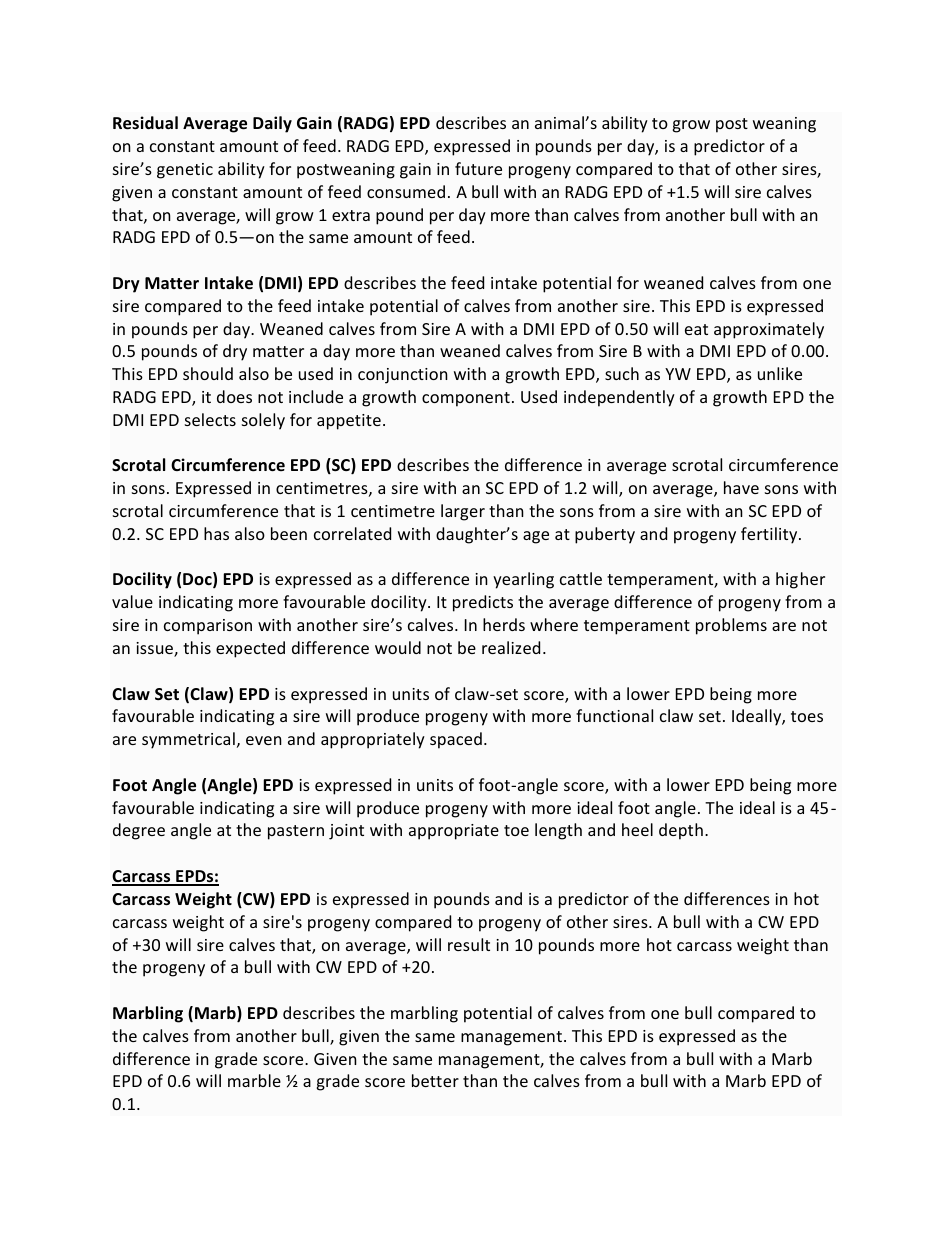  Describe the element at coordinates (478, 168) in the screenshot. I see `future` at that location.
